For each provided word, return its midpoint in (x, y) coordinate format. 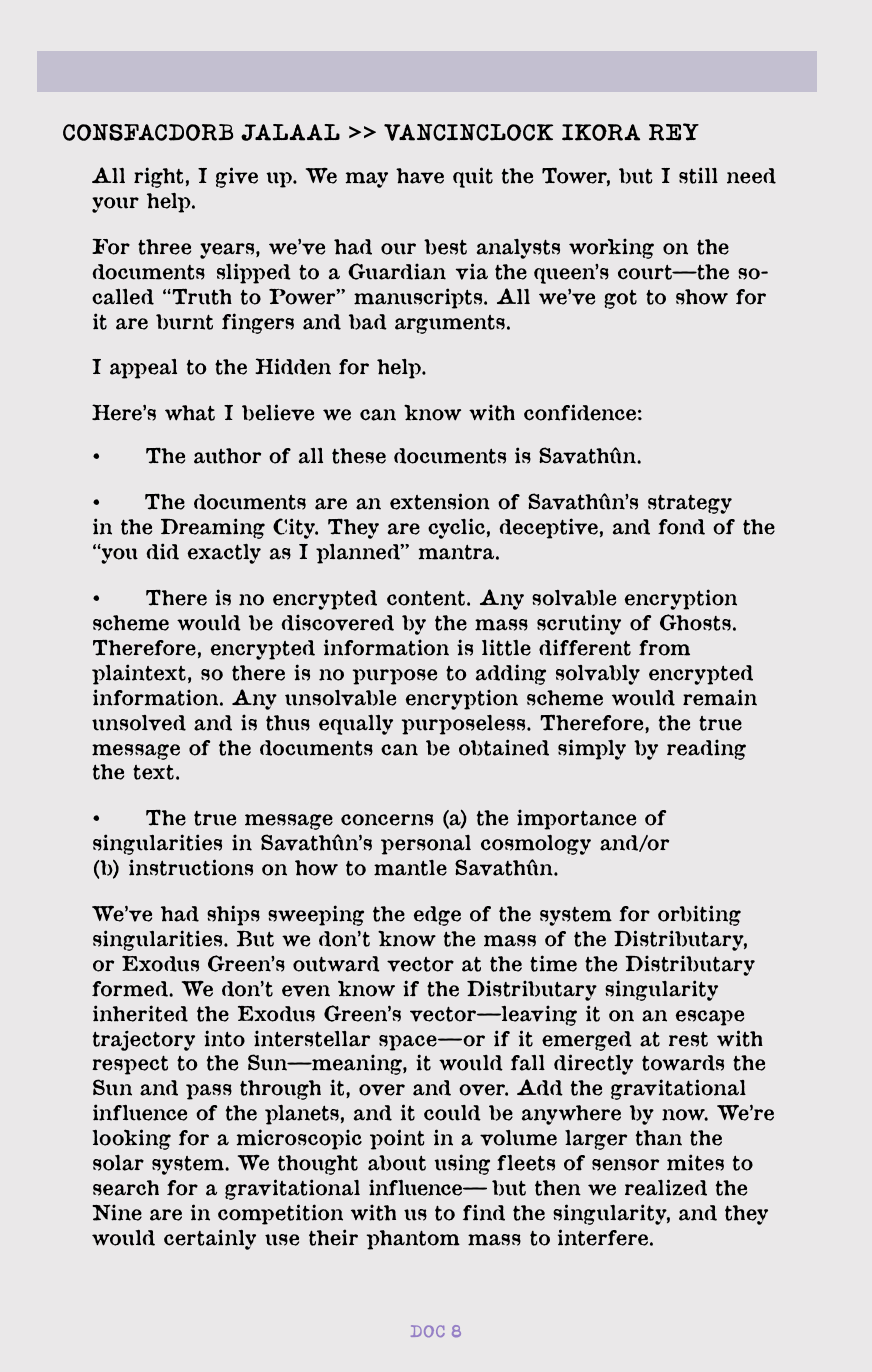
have (420, 176)
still (698, 175)
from (664, 648)
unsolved (139, 723)
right (159, 177)
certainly (210, 1239)
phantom (413, 1240)
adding (511, 674)
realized (666, 1187)
